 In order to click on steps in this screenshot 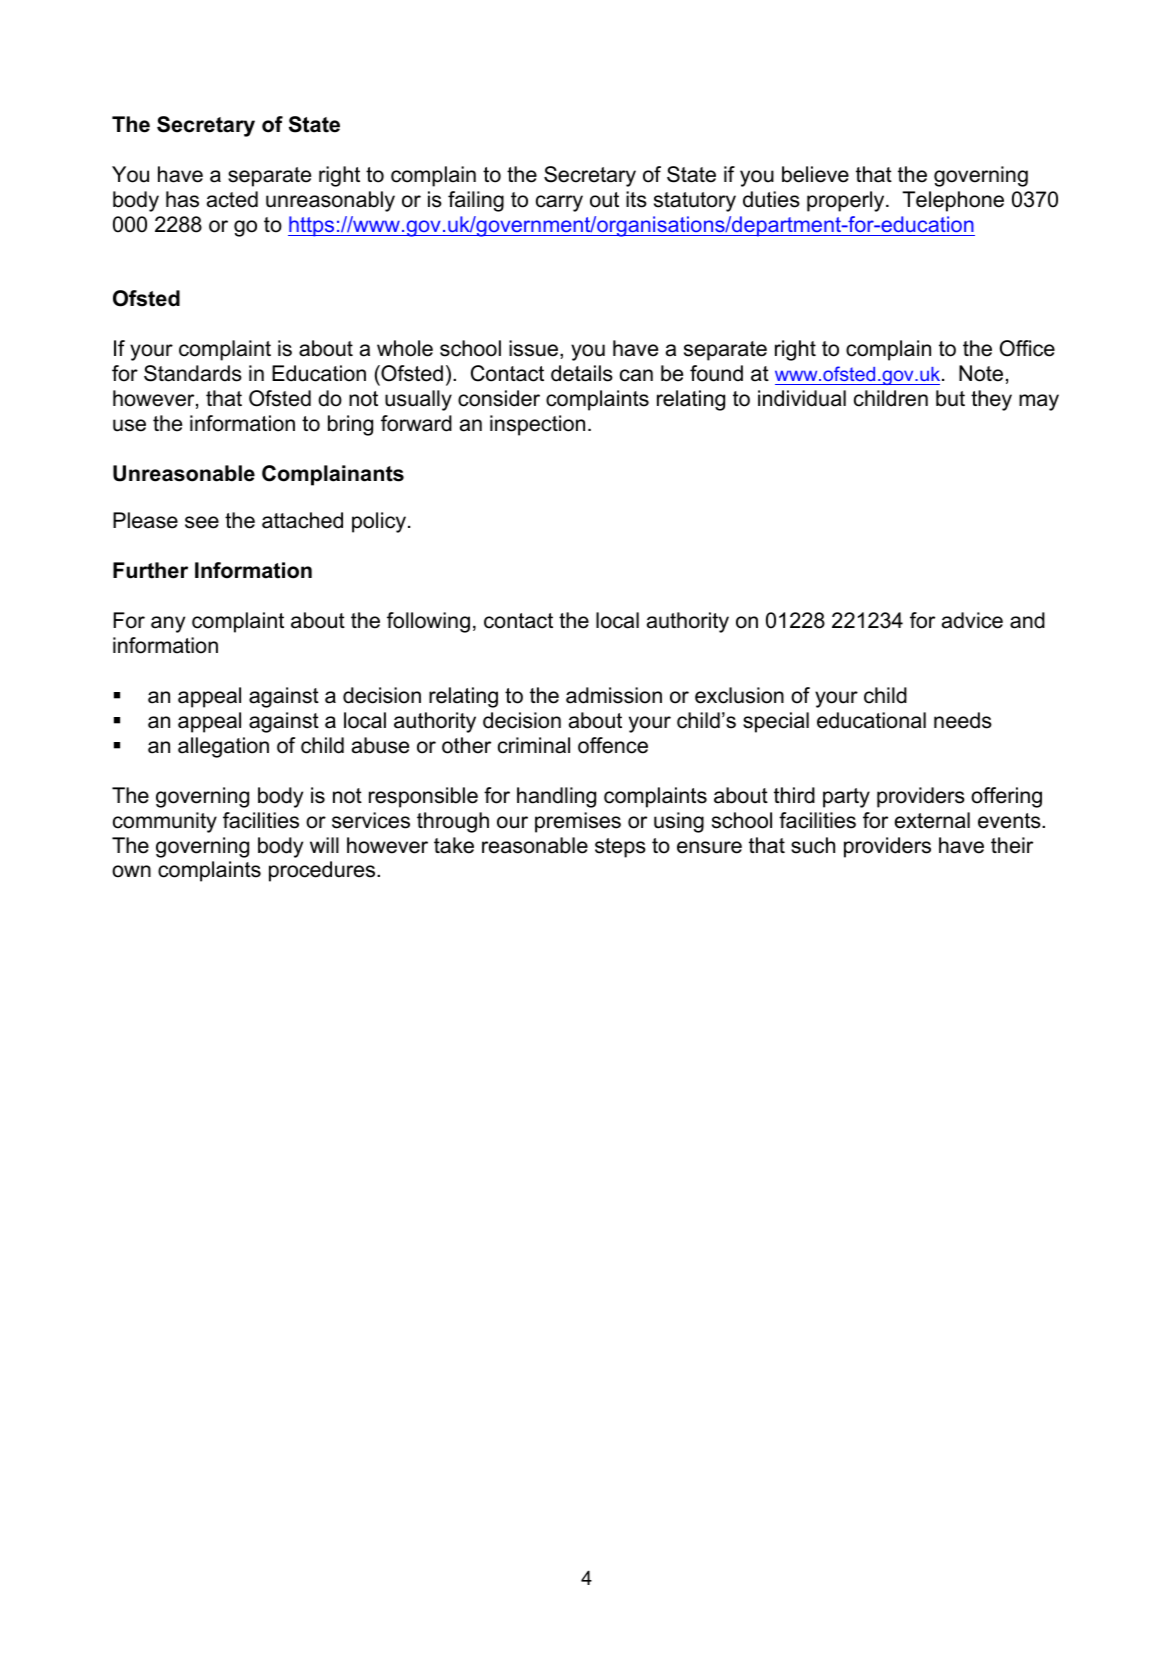, I will do `click(620, 848)`.
